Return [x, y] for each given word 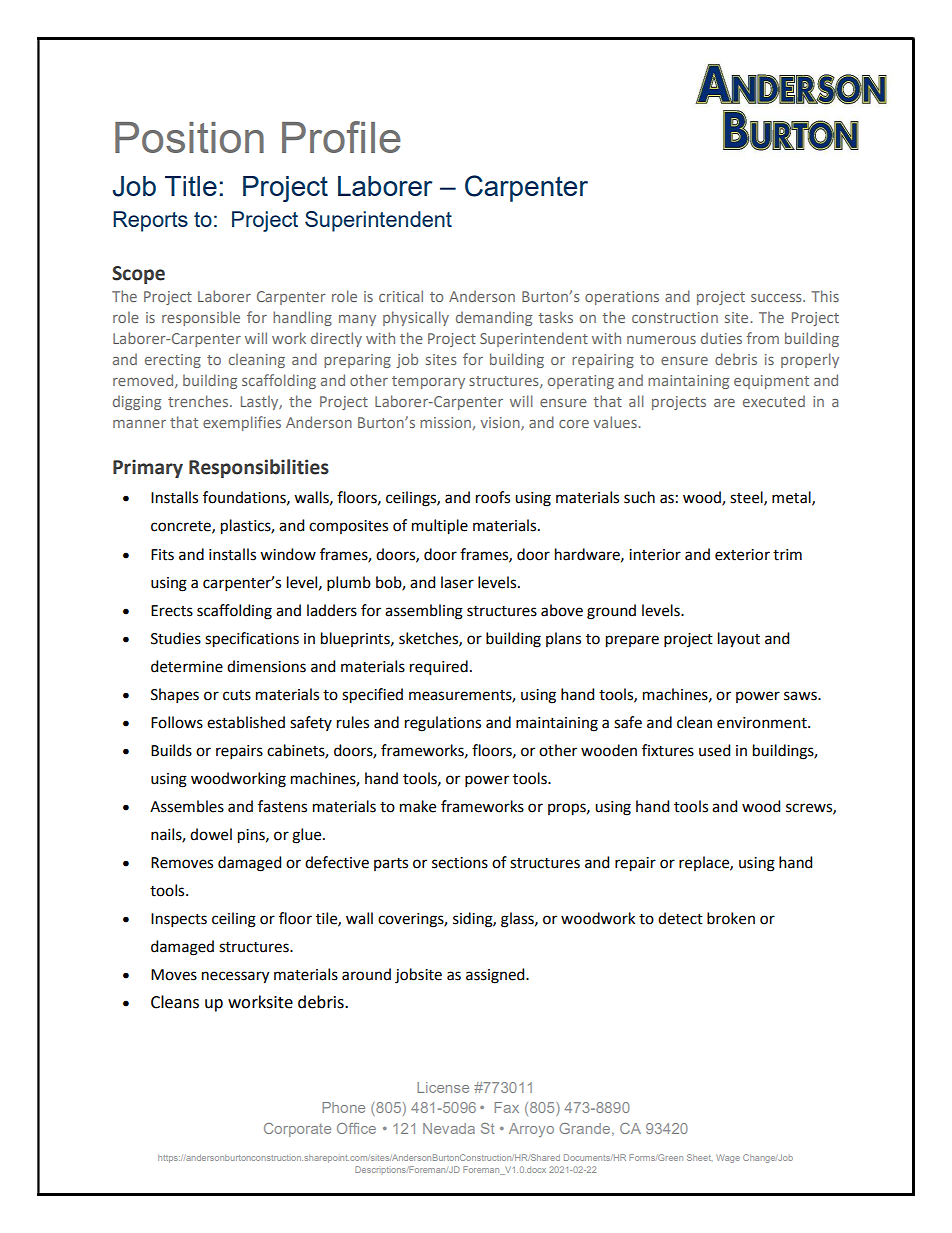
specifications [252, 640]
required [439, 668]
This [825, 296]
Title [191, 186]
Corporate [297, 1130]
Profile [341, 137]
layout [739, 640]
